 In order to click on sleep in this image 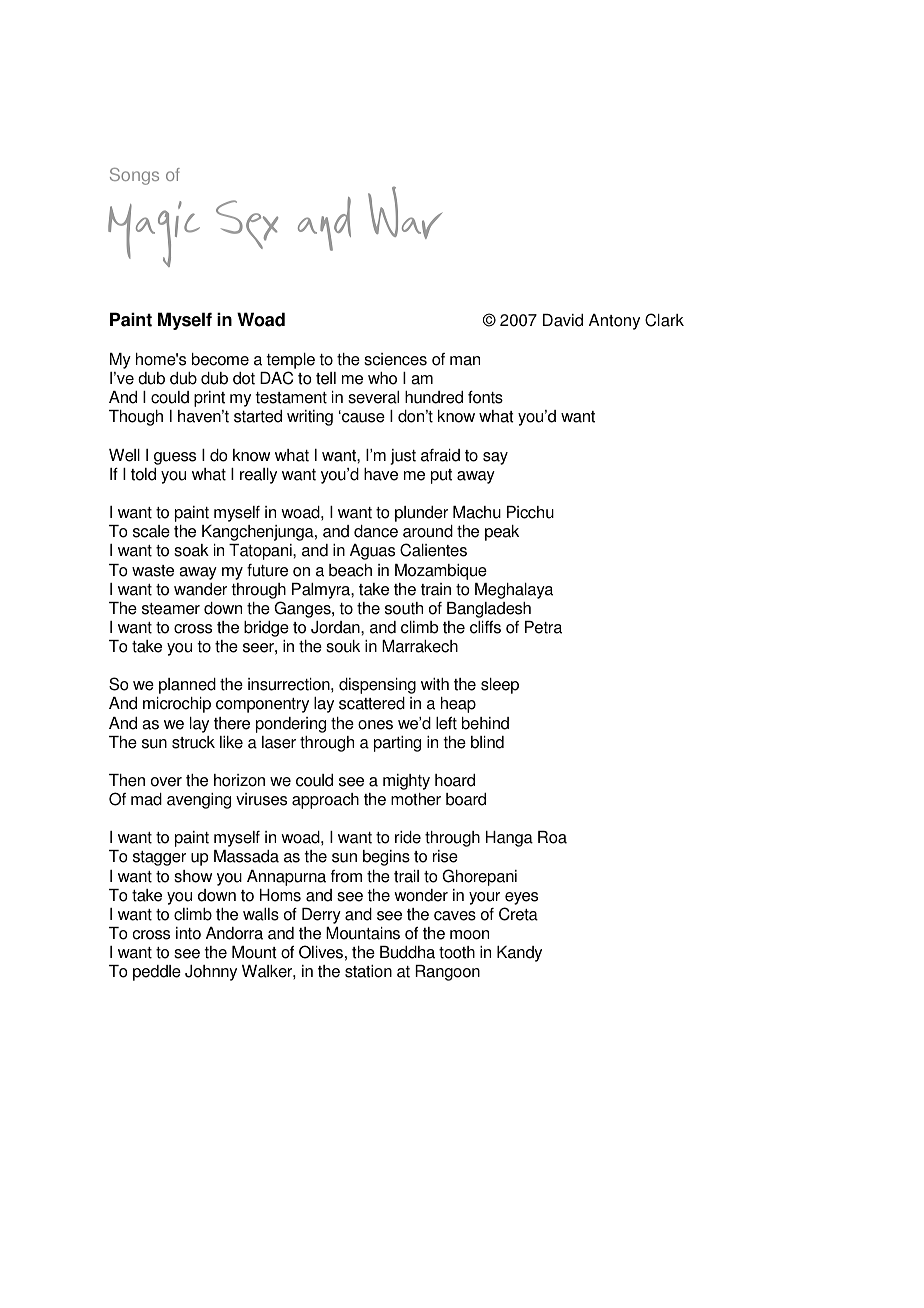, I will do `click(500, 686)`.
